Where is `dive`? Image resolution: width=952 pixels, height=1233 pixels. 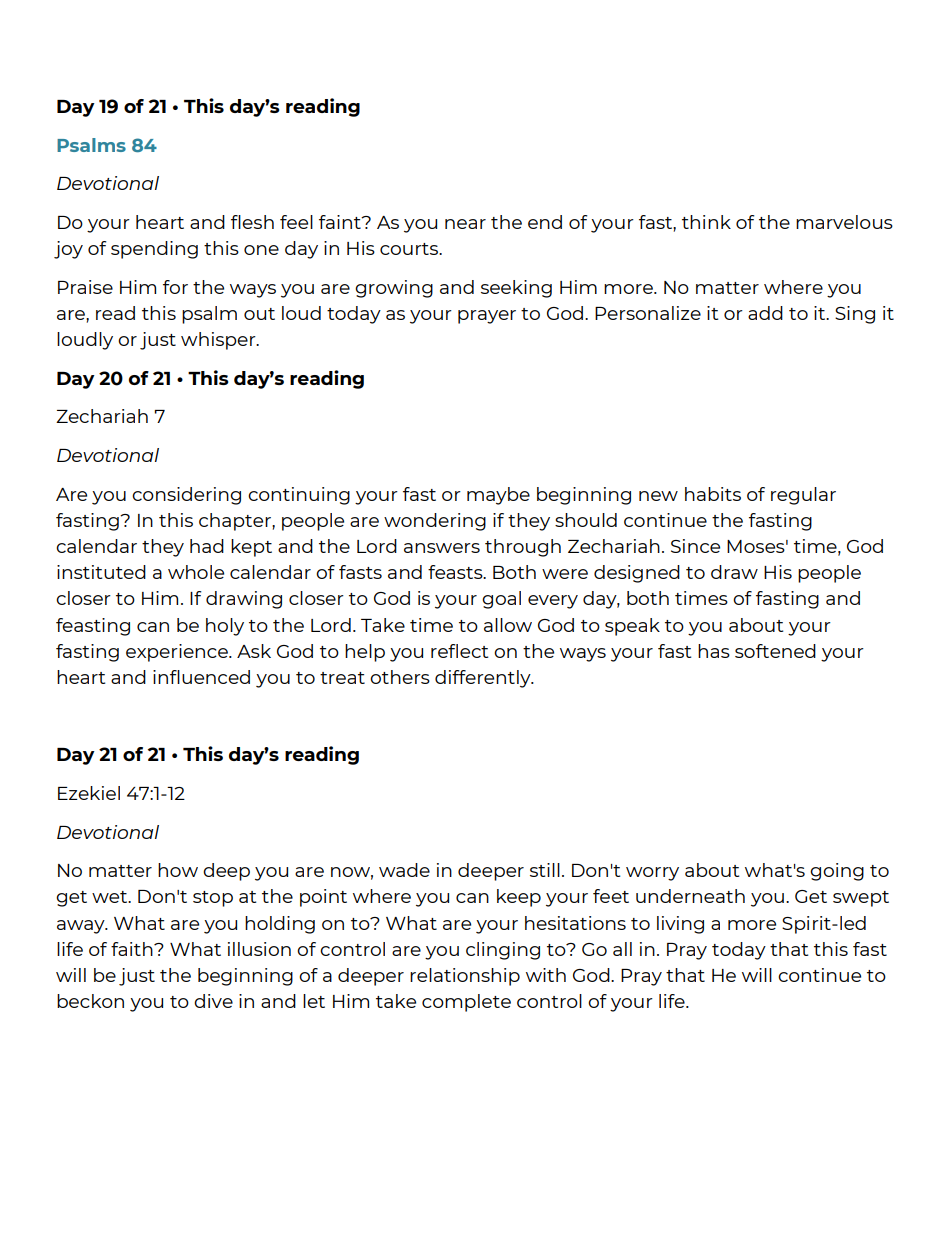
dive is located at coordinates (213, 1001).
